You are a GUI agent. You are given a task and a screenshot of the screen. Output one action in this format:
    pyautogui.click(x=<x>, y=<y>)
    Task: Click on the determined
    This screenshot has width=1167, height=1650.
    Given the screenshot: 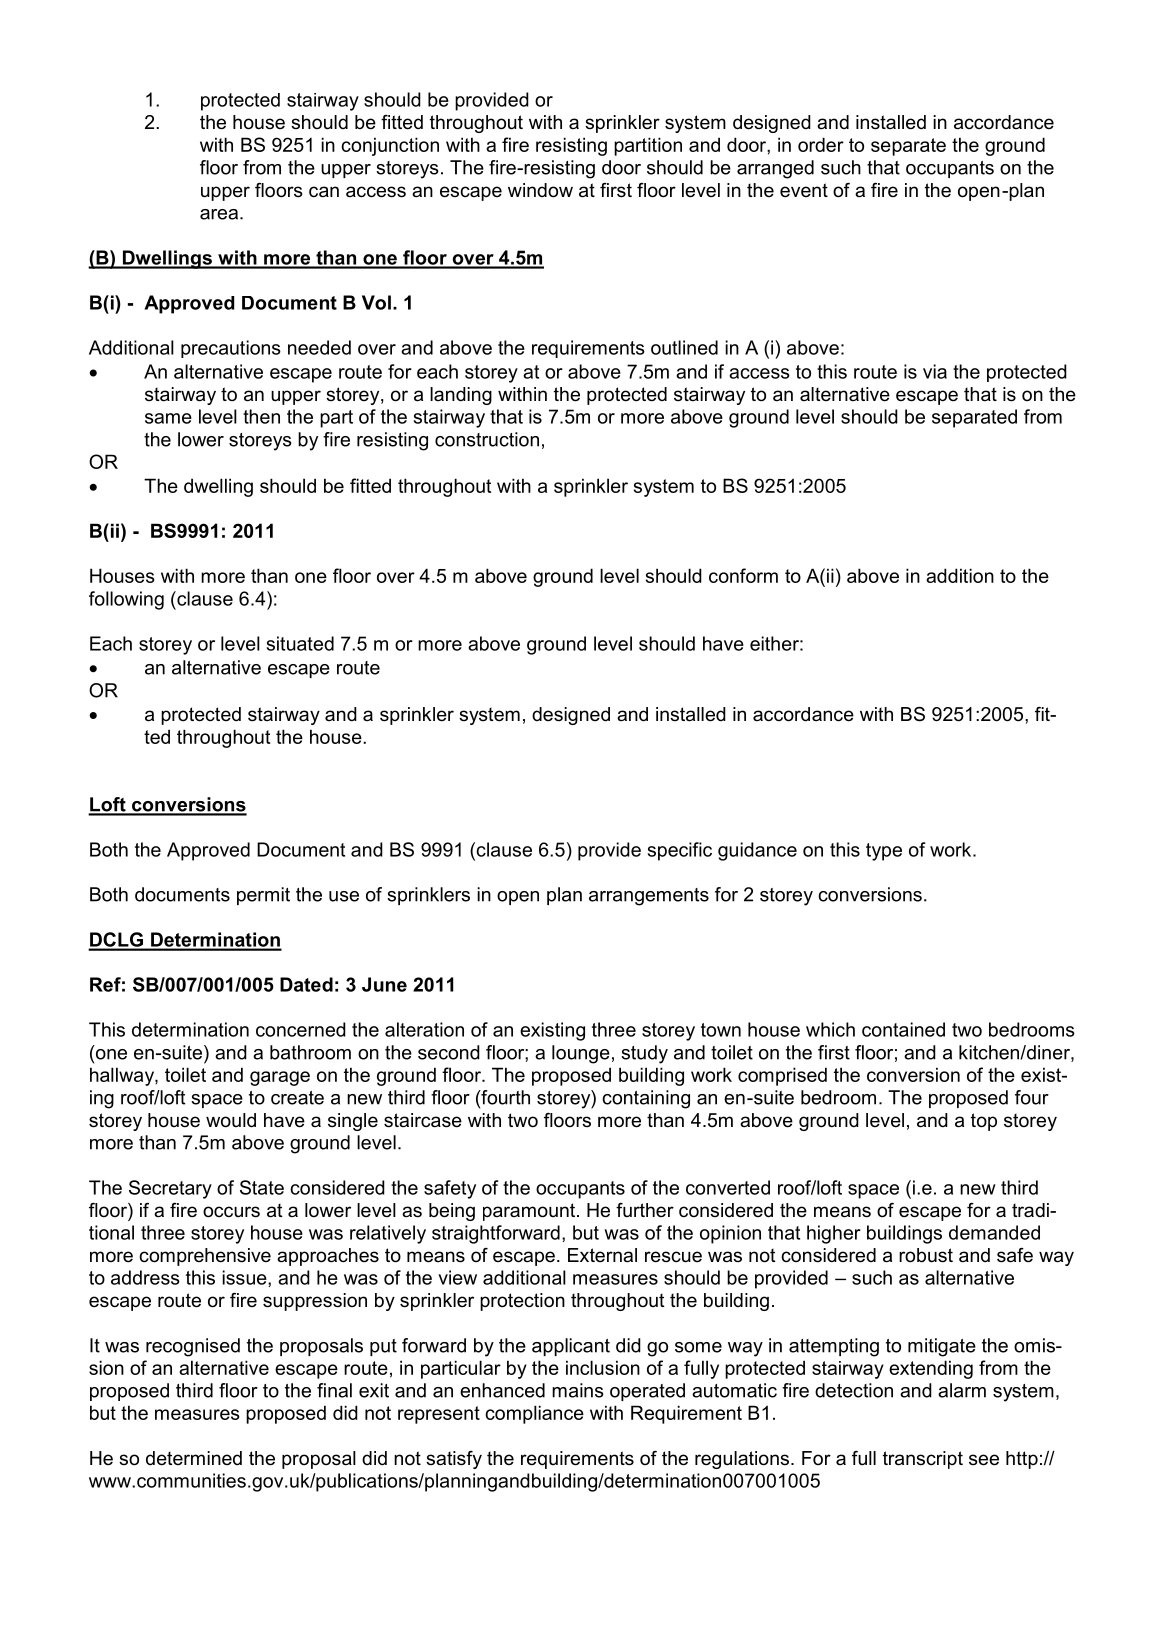 What is the action you would take?
    pyautogui.click(x=194, y=1458)
